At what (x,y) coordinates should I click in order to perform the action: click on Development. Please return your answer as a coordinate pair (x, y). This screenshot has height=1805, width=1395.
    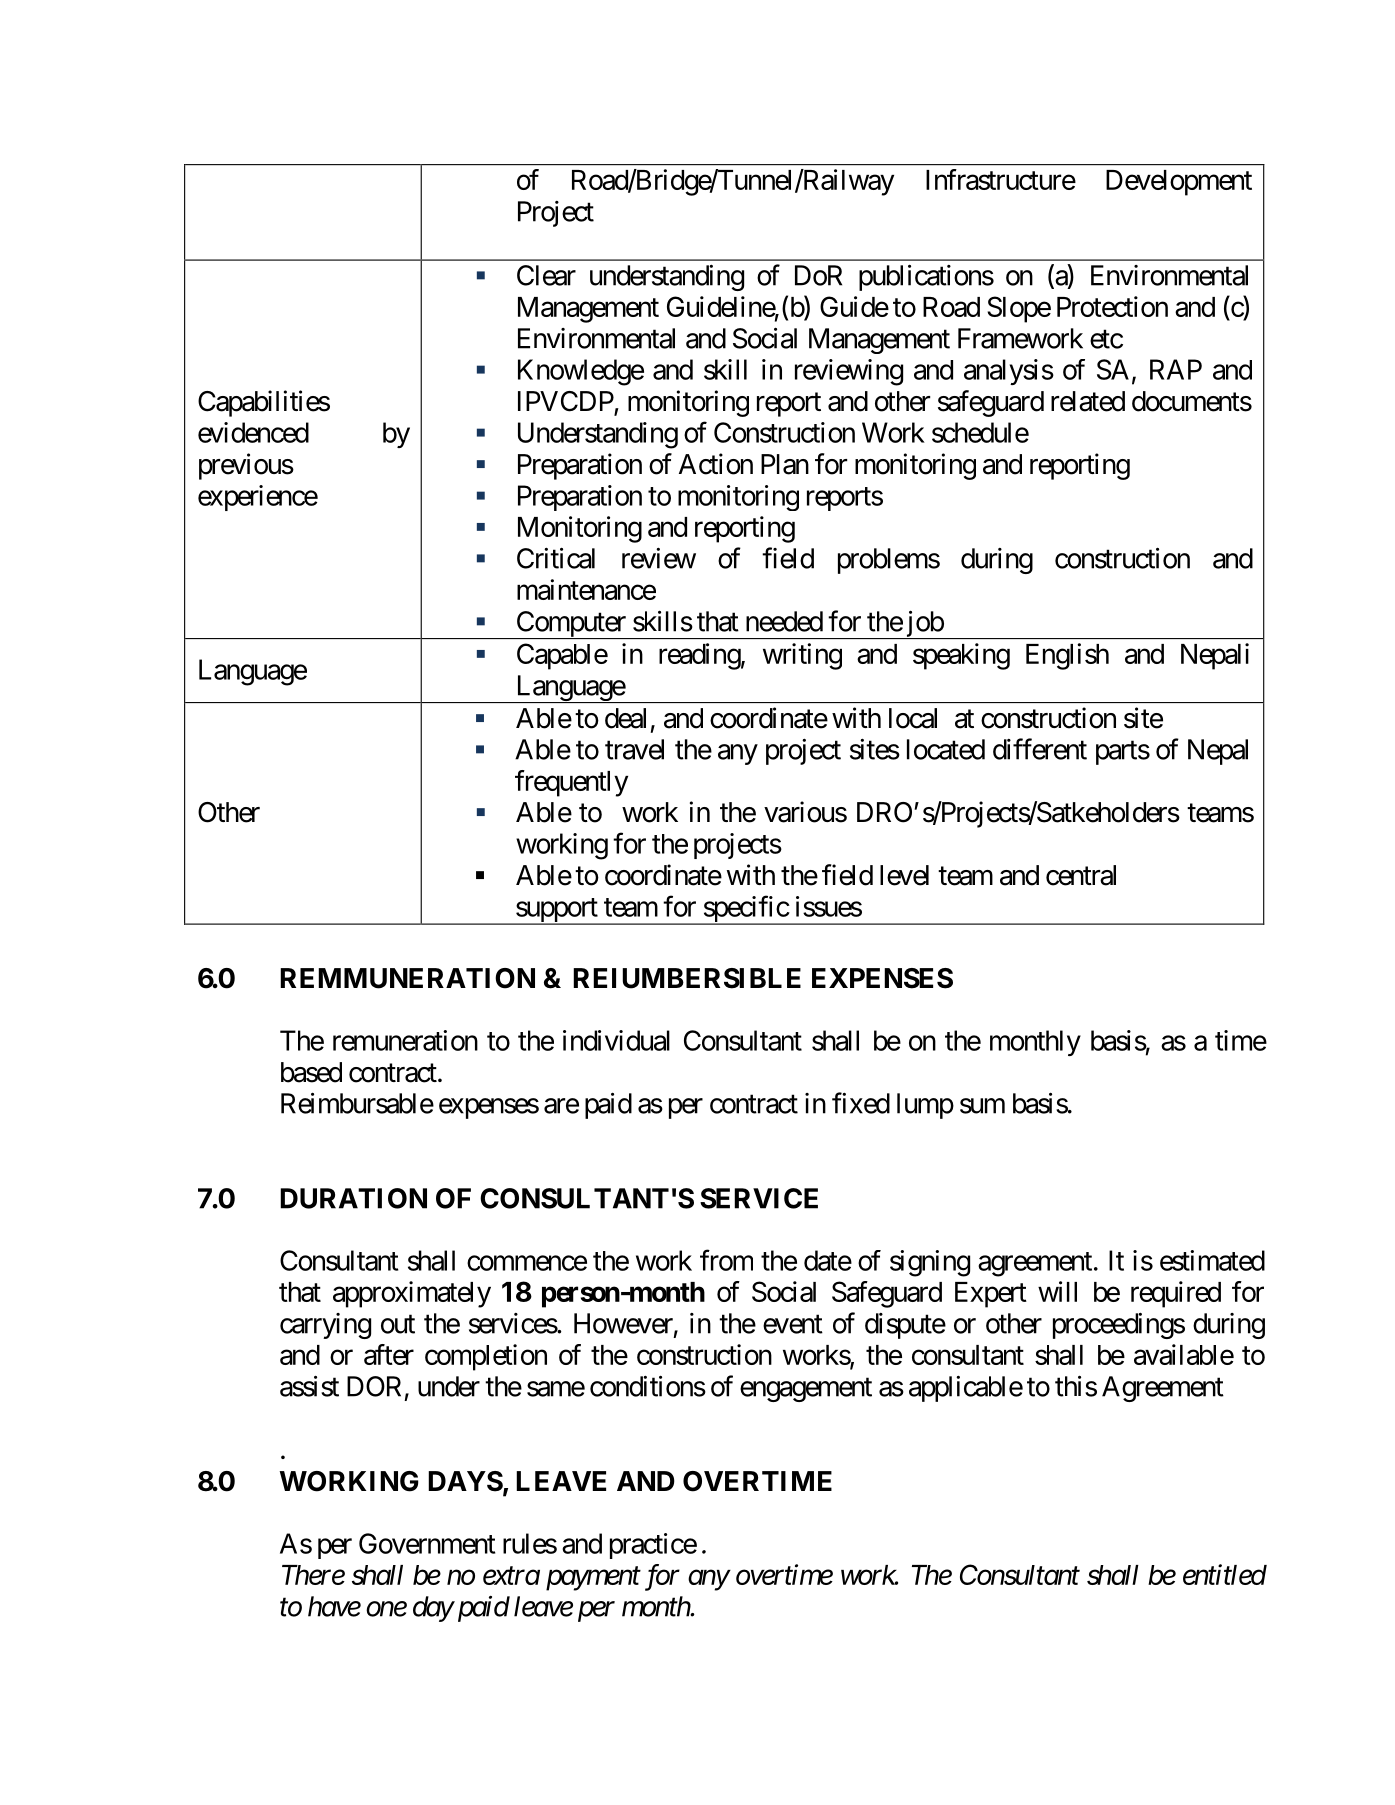
    Looking at the image, I should click on (1179, 183).
